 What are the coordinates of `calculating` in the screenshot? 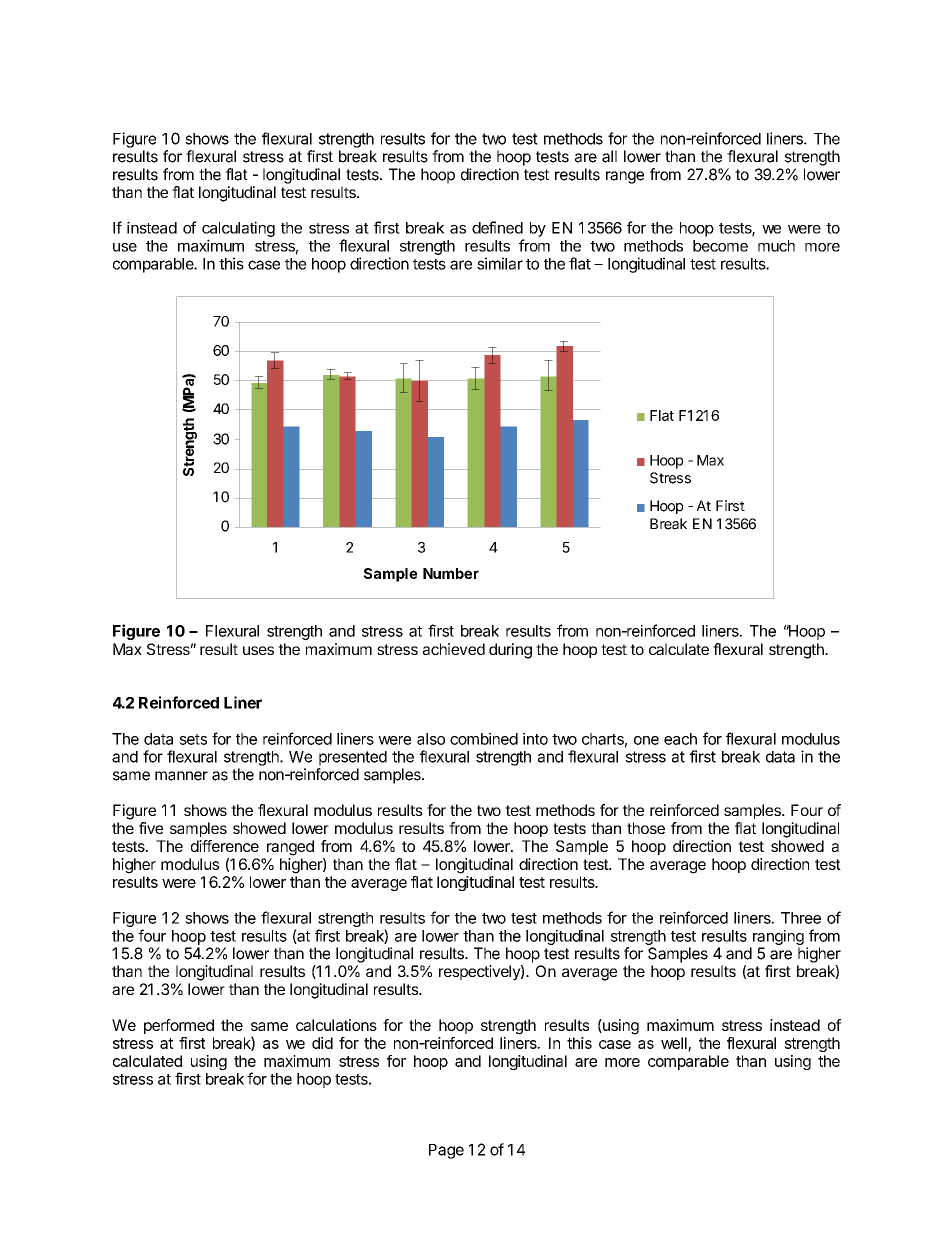 It's located at (238, 229).
